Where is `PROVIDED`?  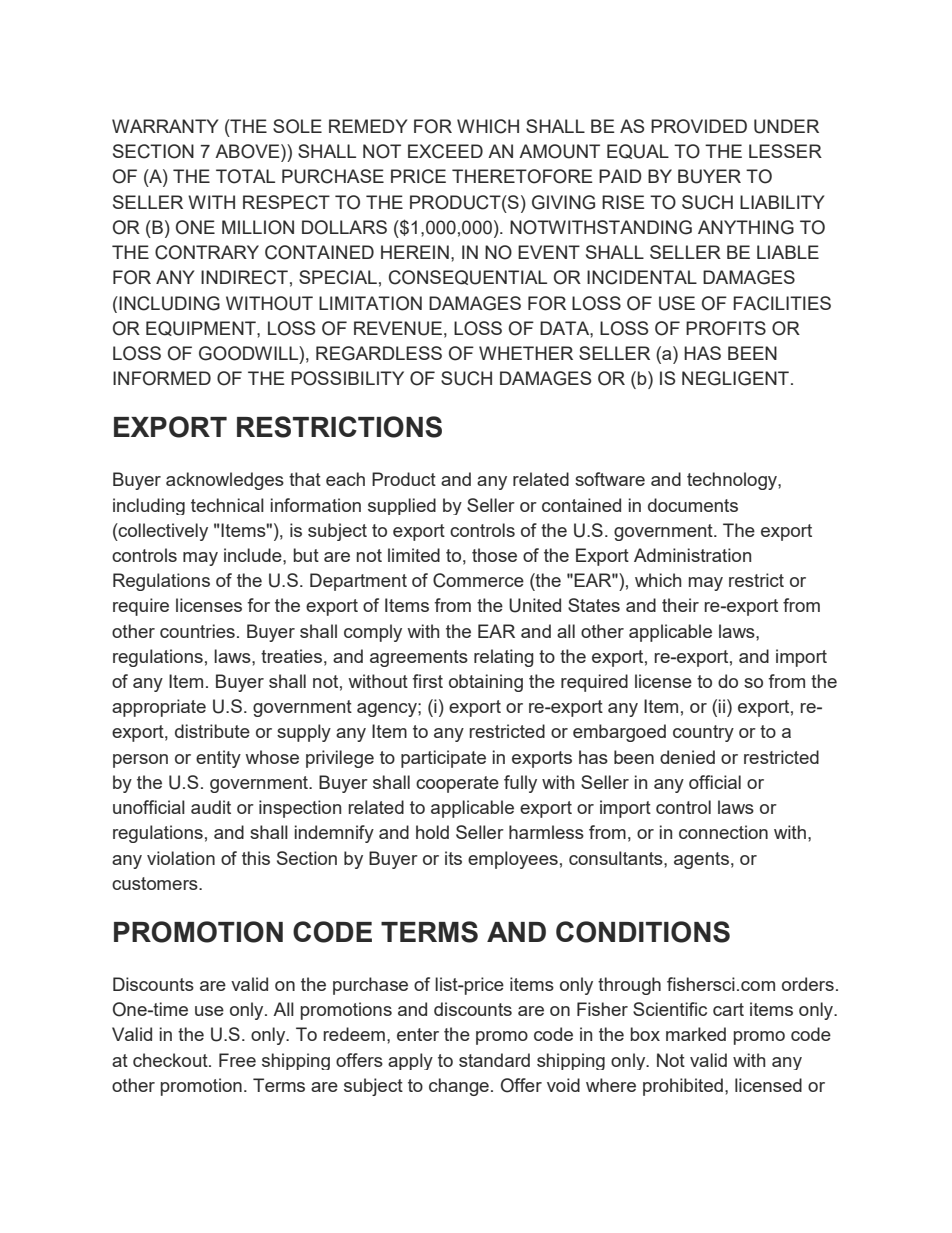
PROVIDED is located at coordinates (699, 126).
